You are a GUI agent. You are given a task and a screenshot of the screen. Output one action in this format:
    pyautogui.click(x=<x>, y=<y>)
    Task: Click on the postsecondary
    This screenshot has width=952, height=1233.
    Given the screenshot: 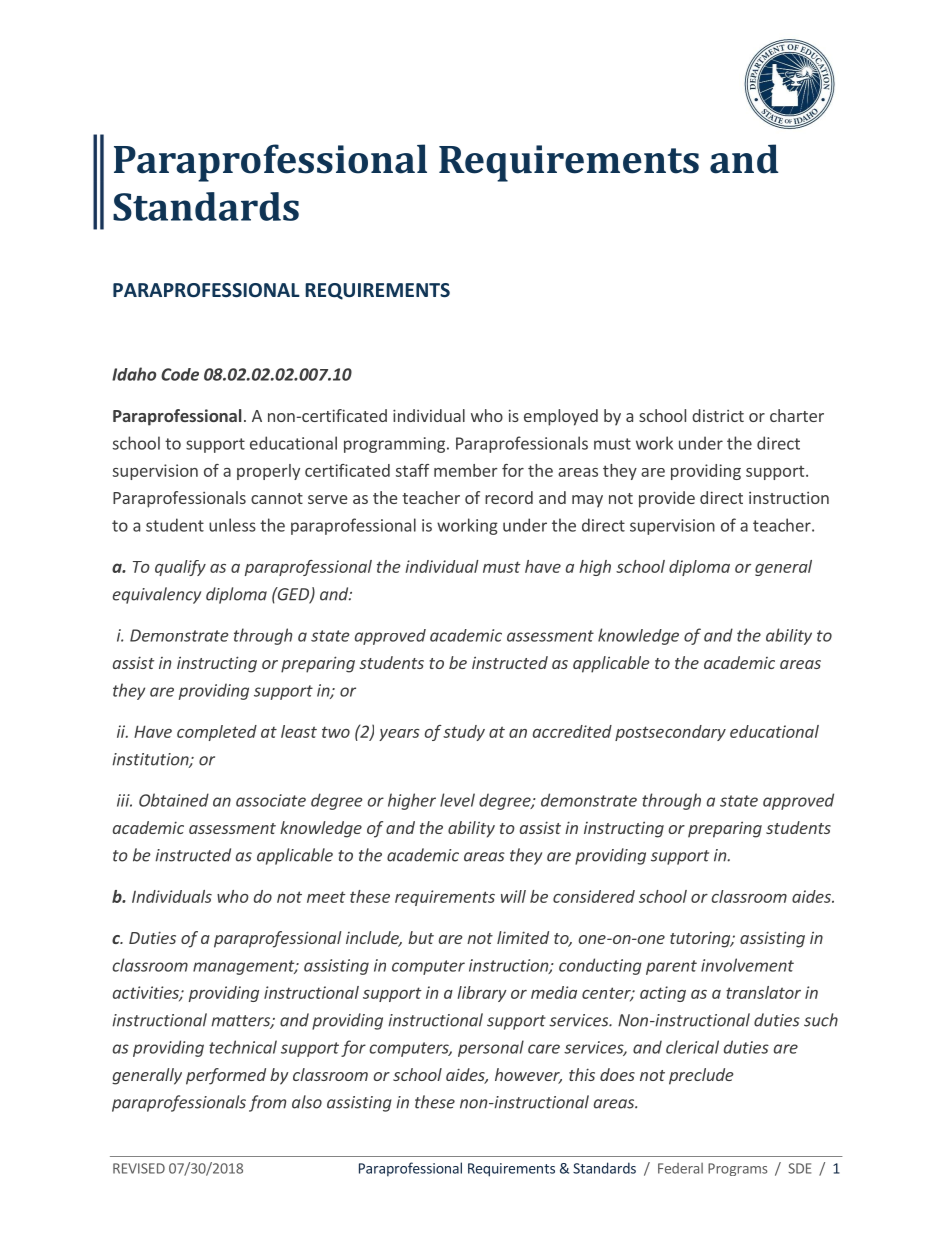 What is the action you would take?
    pyautogui.click(x=670, y=733)
